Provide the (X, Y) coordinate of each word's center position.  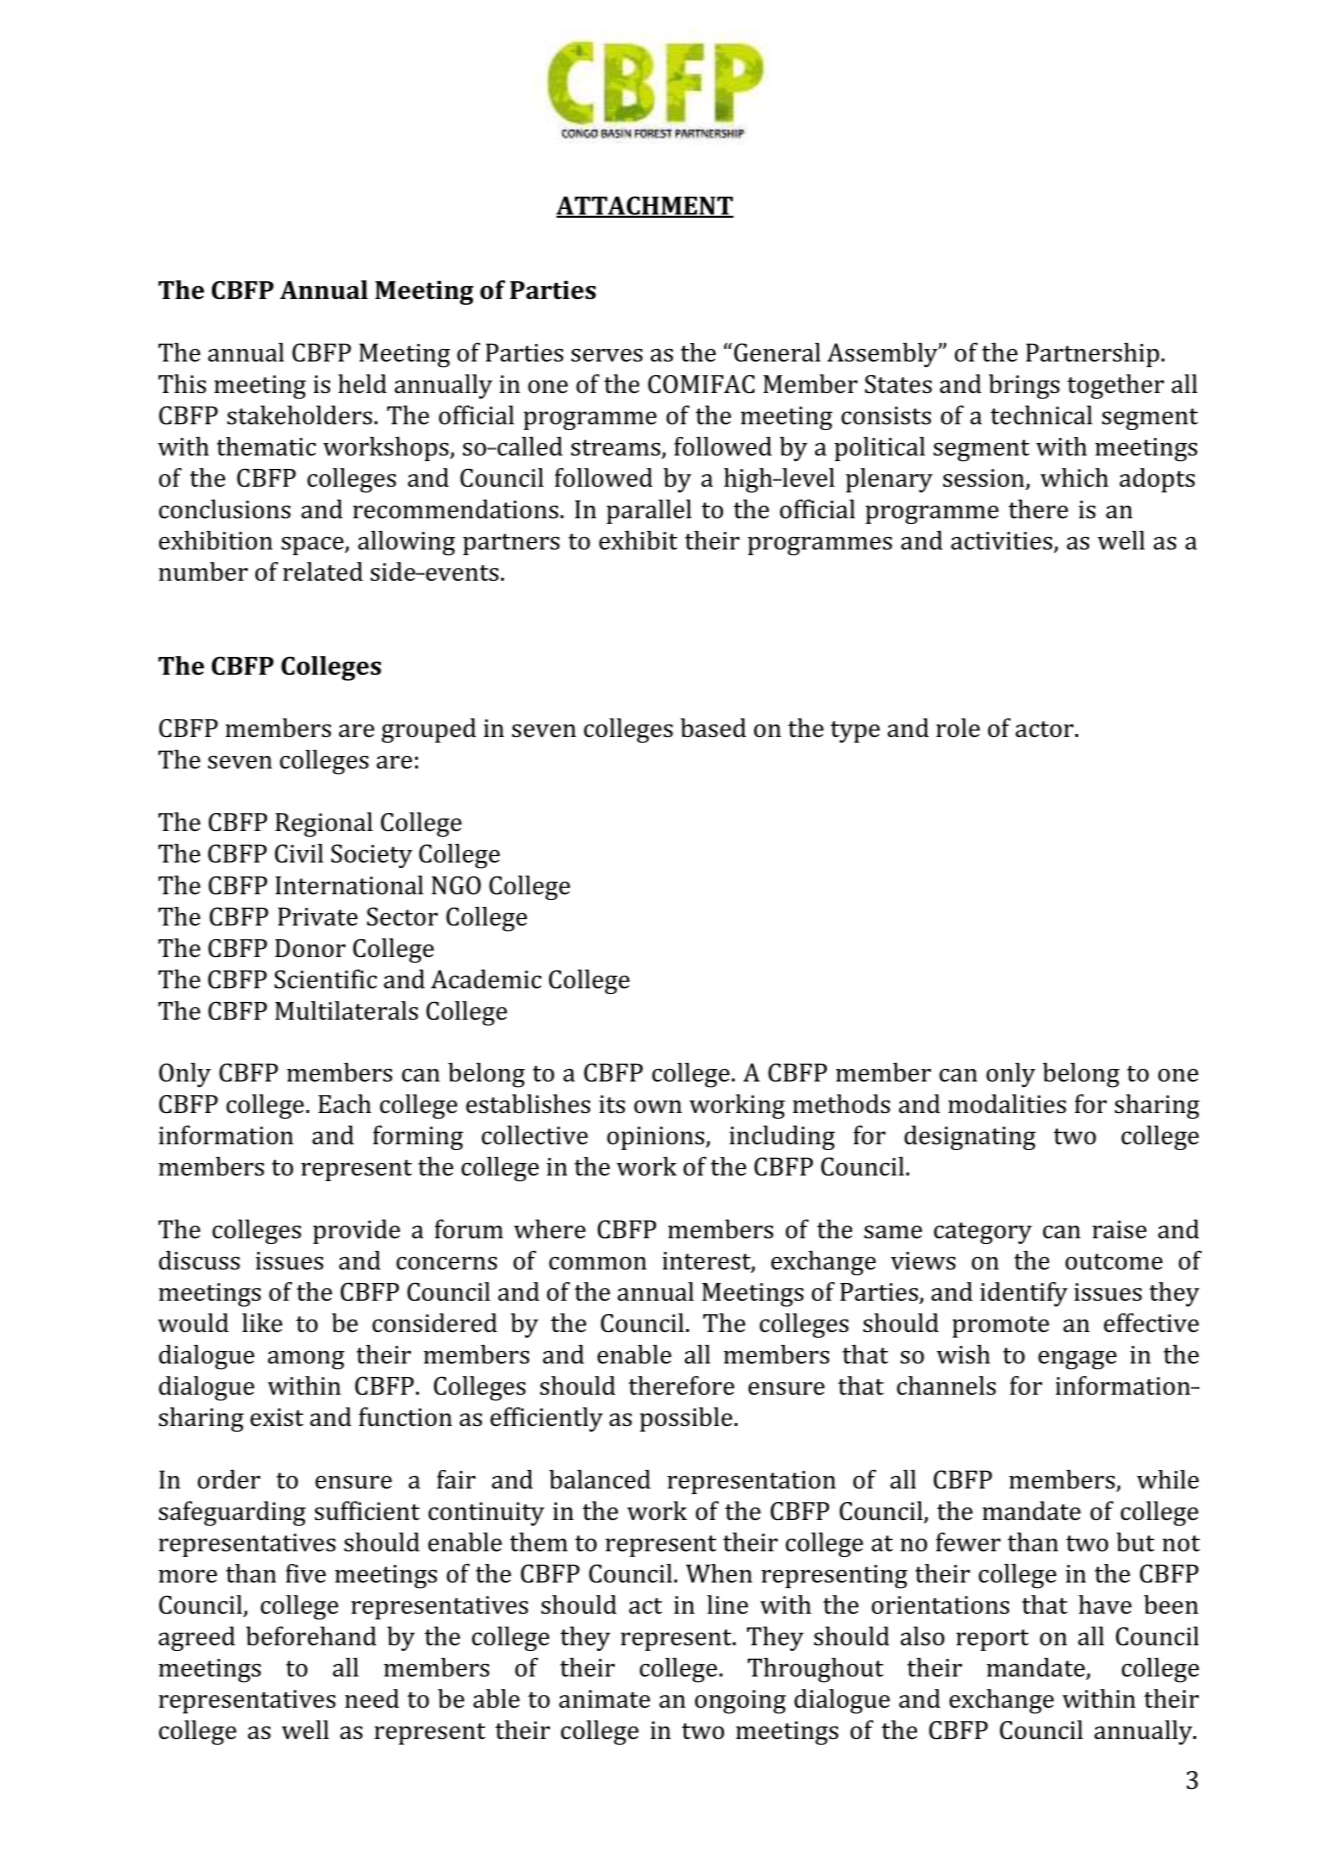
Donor (310, 948)
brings (1024, 386)
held (362, 383)
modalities (1007, 1103)
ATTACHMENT (645, 206)
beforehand (311, 1636)
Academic (486, 979)
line (727, 1604)
